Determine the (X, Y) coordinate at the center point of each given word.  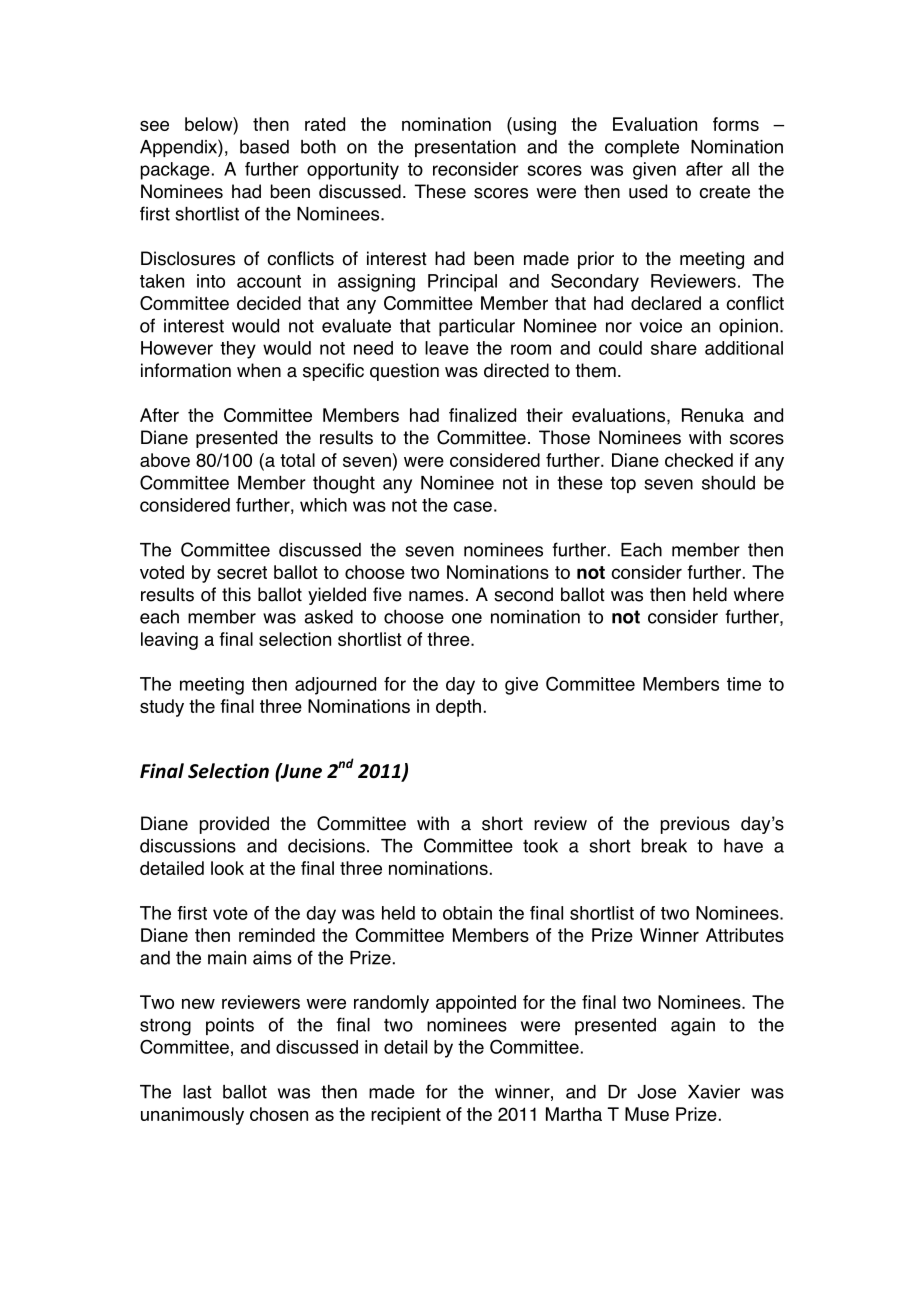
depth (458, 708)
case (472, 506)
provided (234, 825)
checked (699, 460)
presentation (465, 148)
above (165, 460)
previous (695, 825)
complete (642, 148)
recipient (406, 1116)
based (264, 147)
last (197, 1092)
